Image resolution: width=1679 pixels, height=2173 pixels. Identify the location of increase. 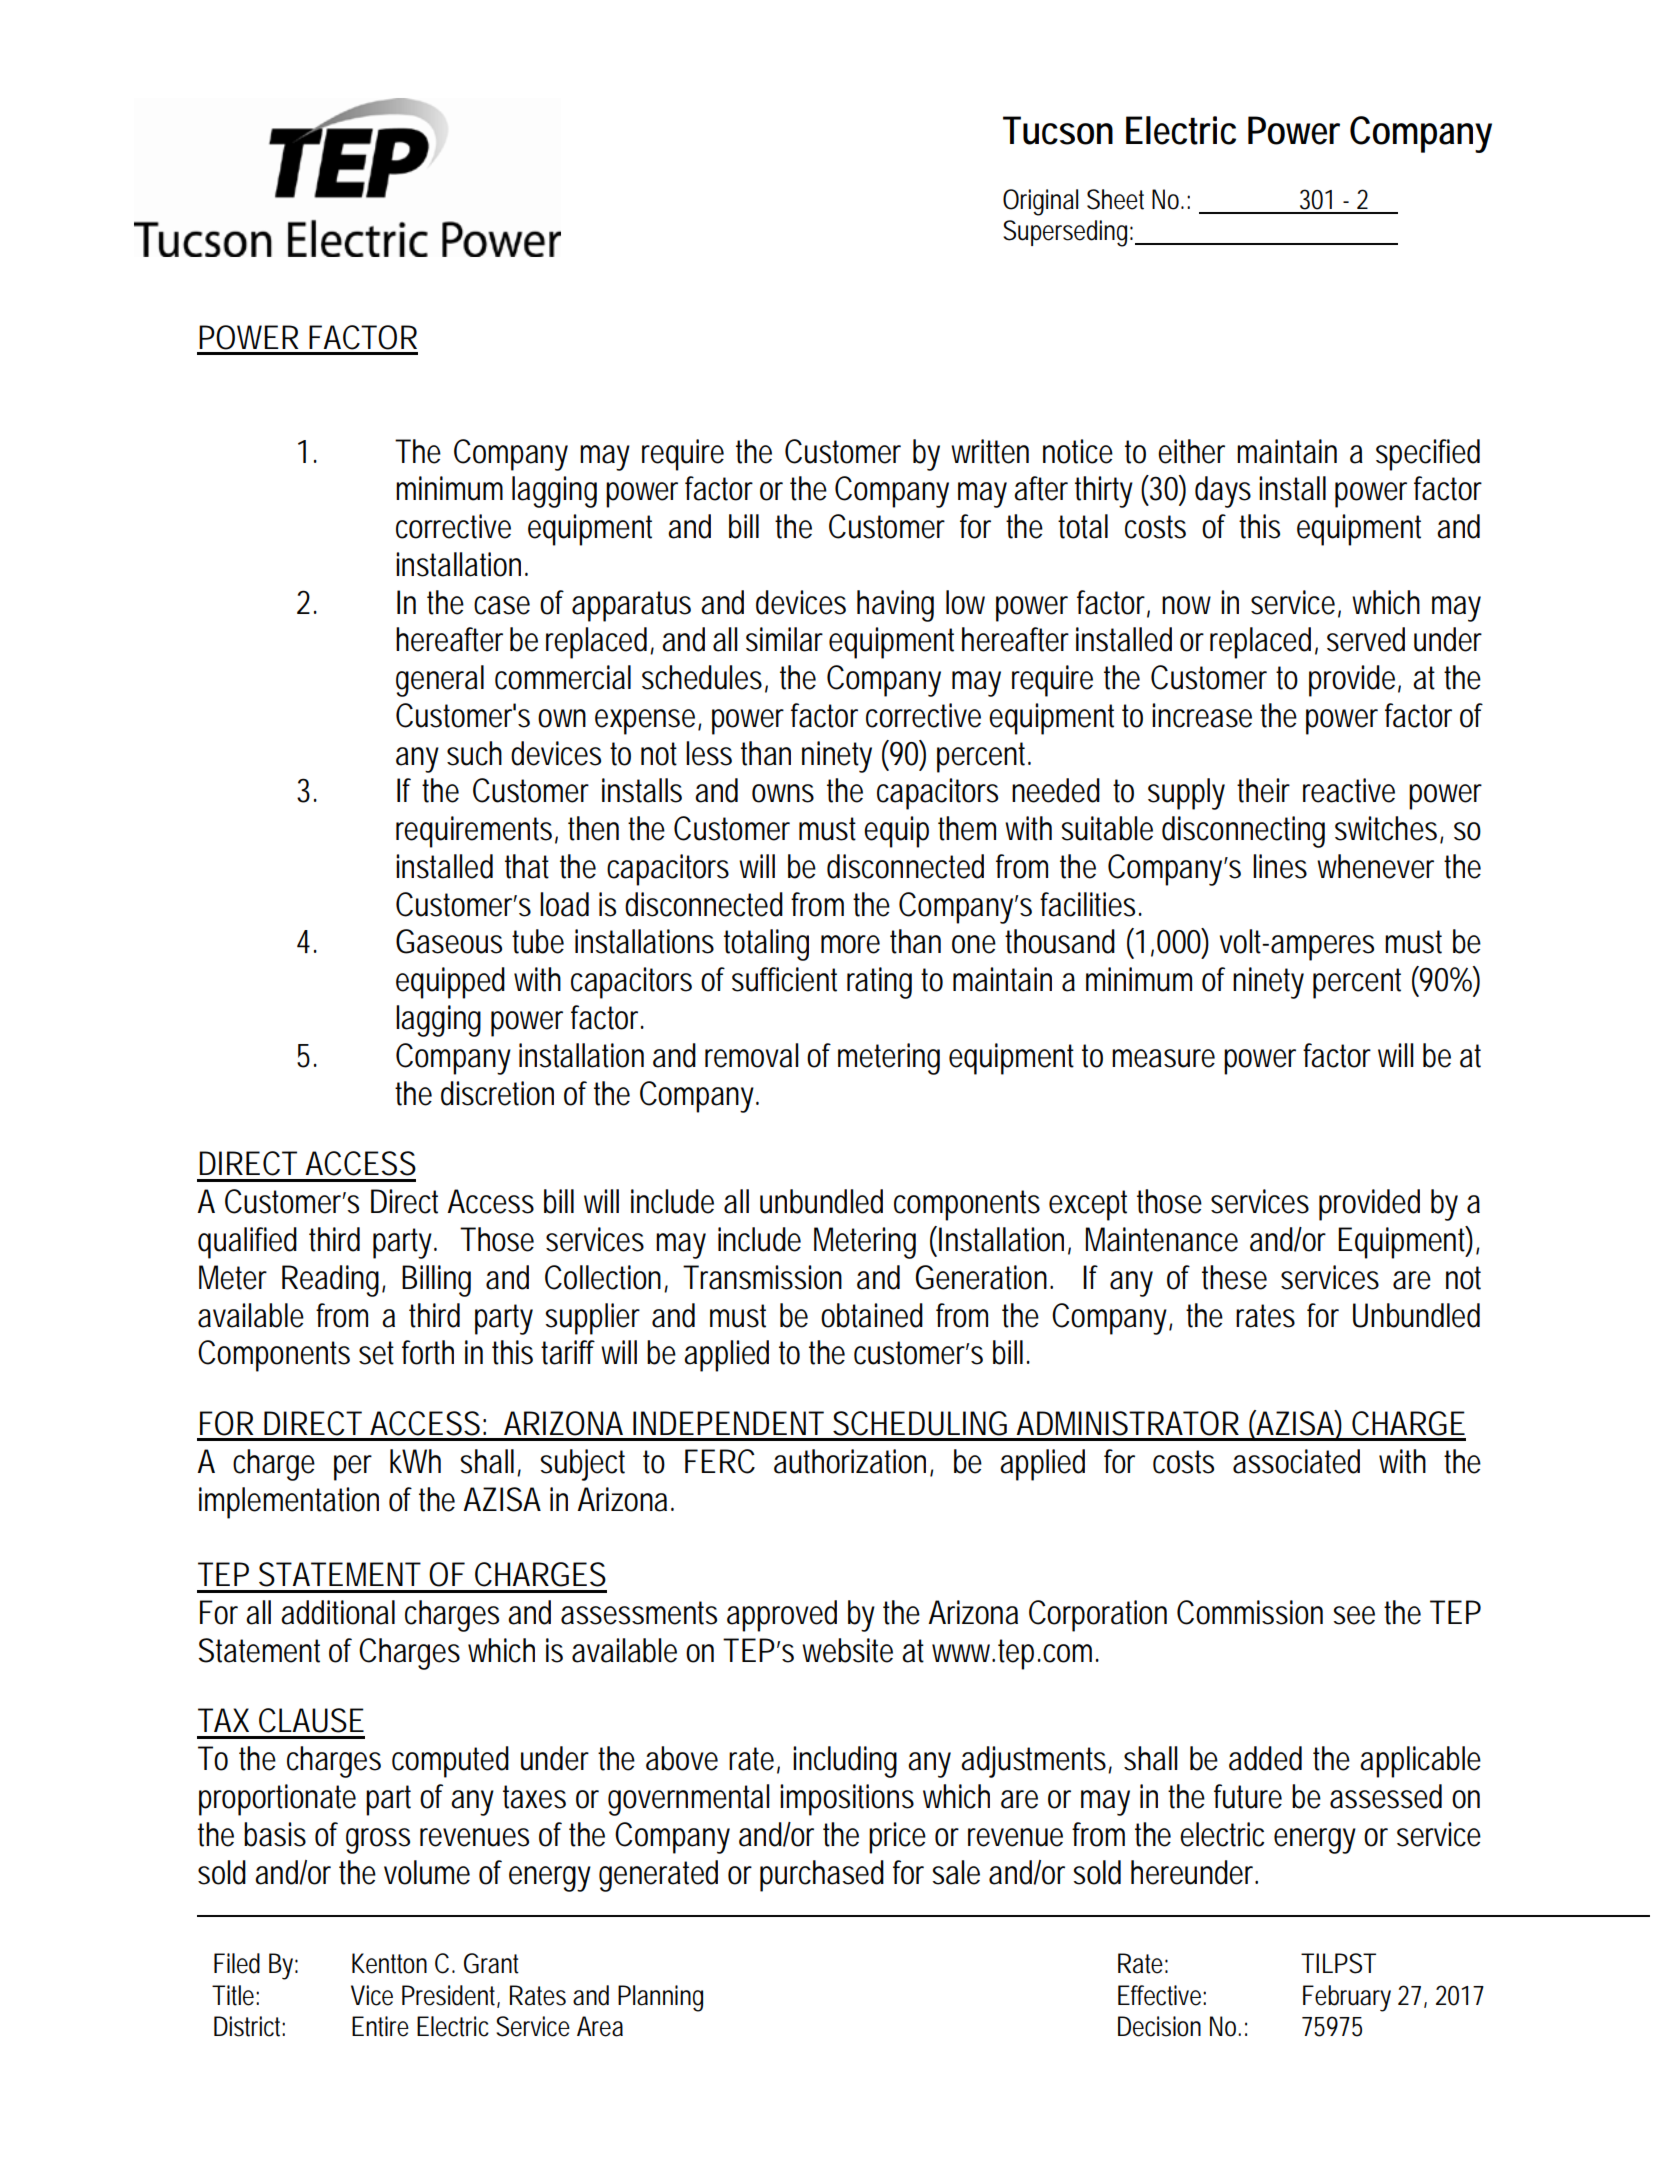
(1202, 715).
